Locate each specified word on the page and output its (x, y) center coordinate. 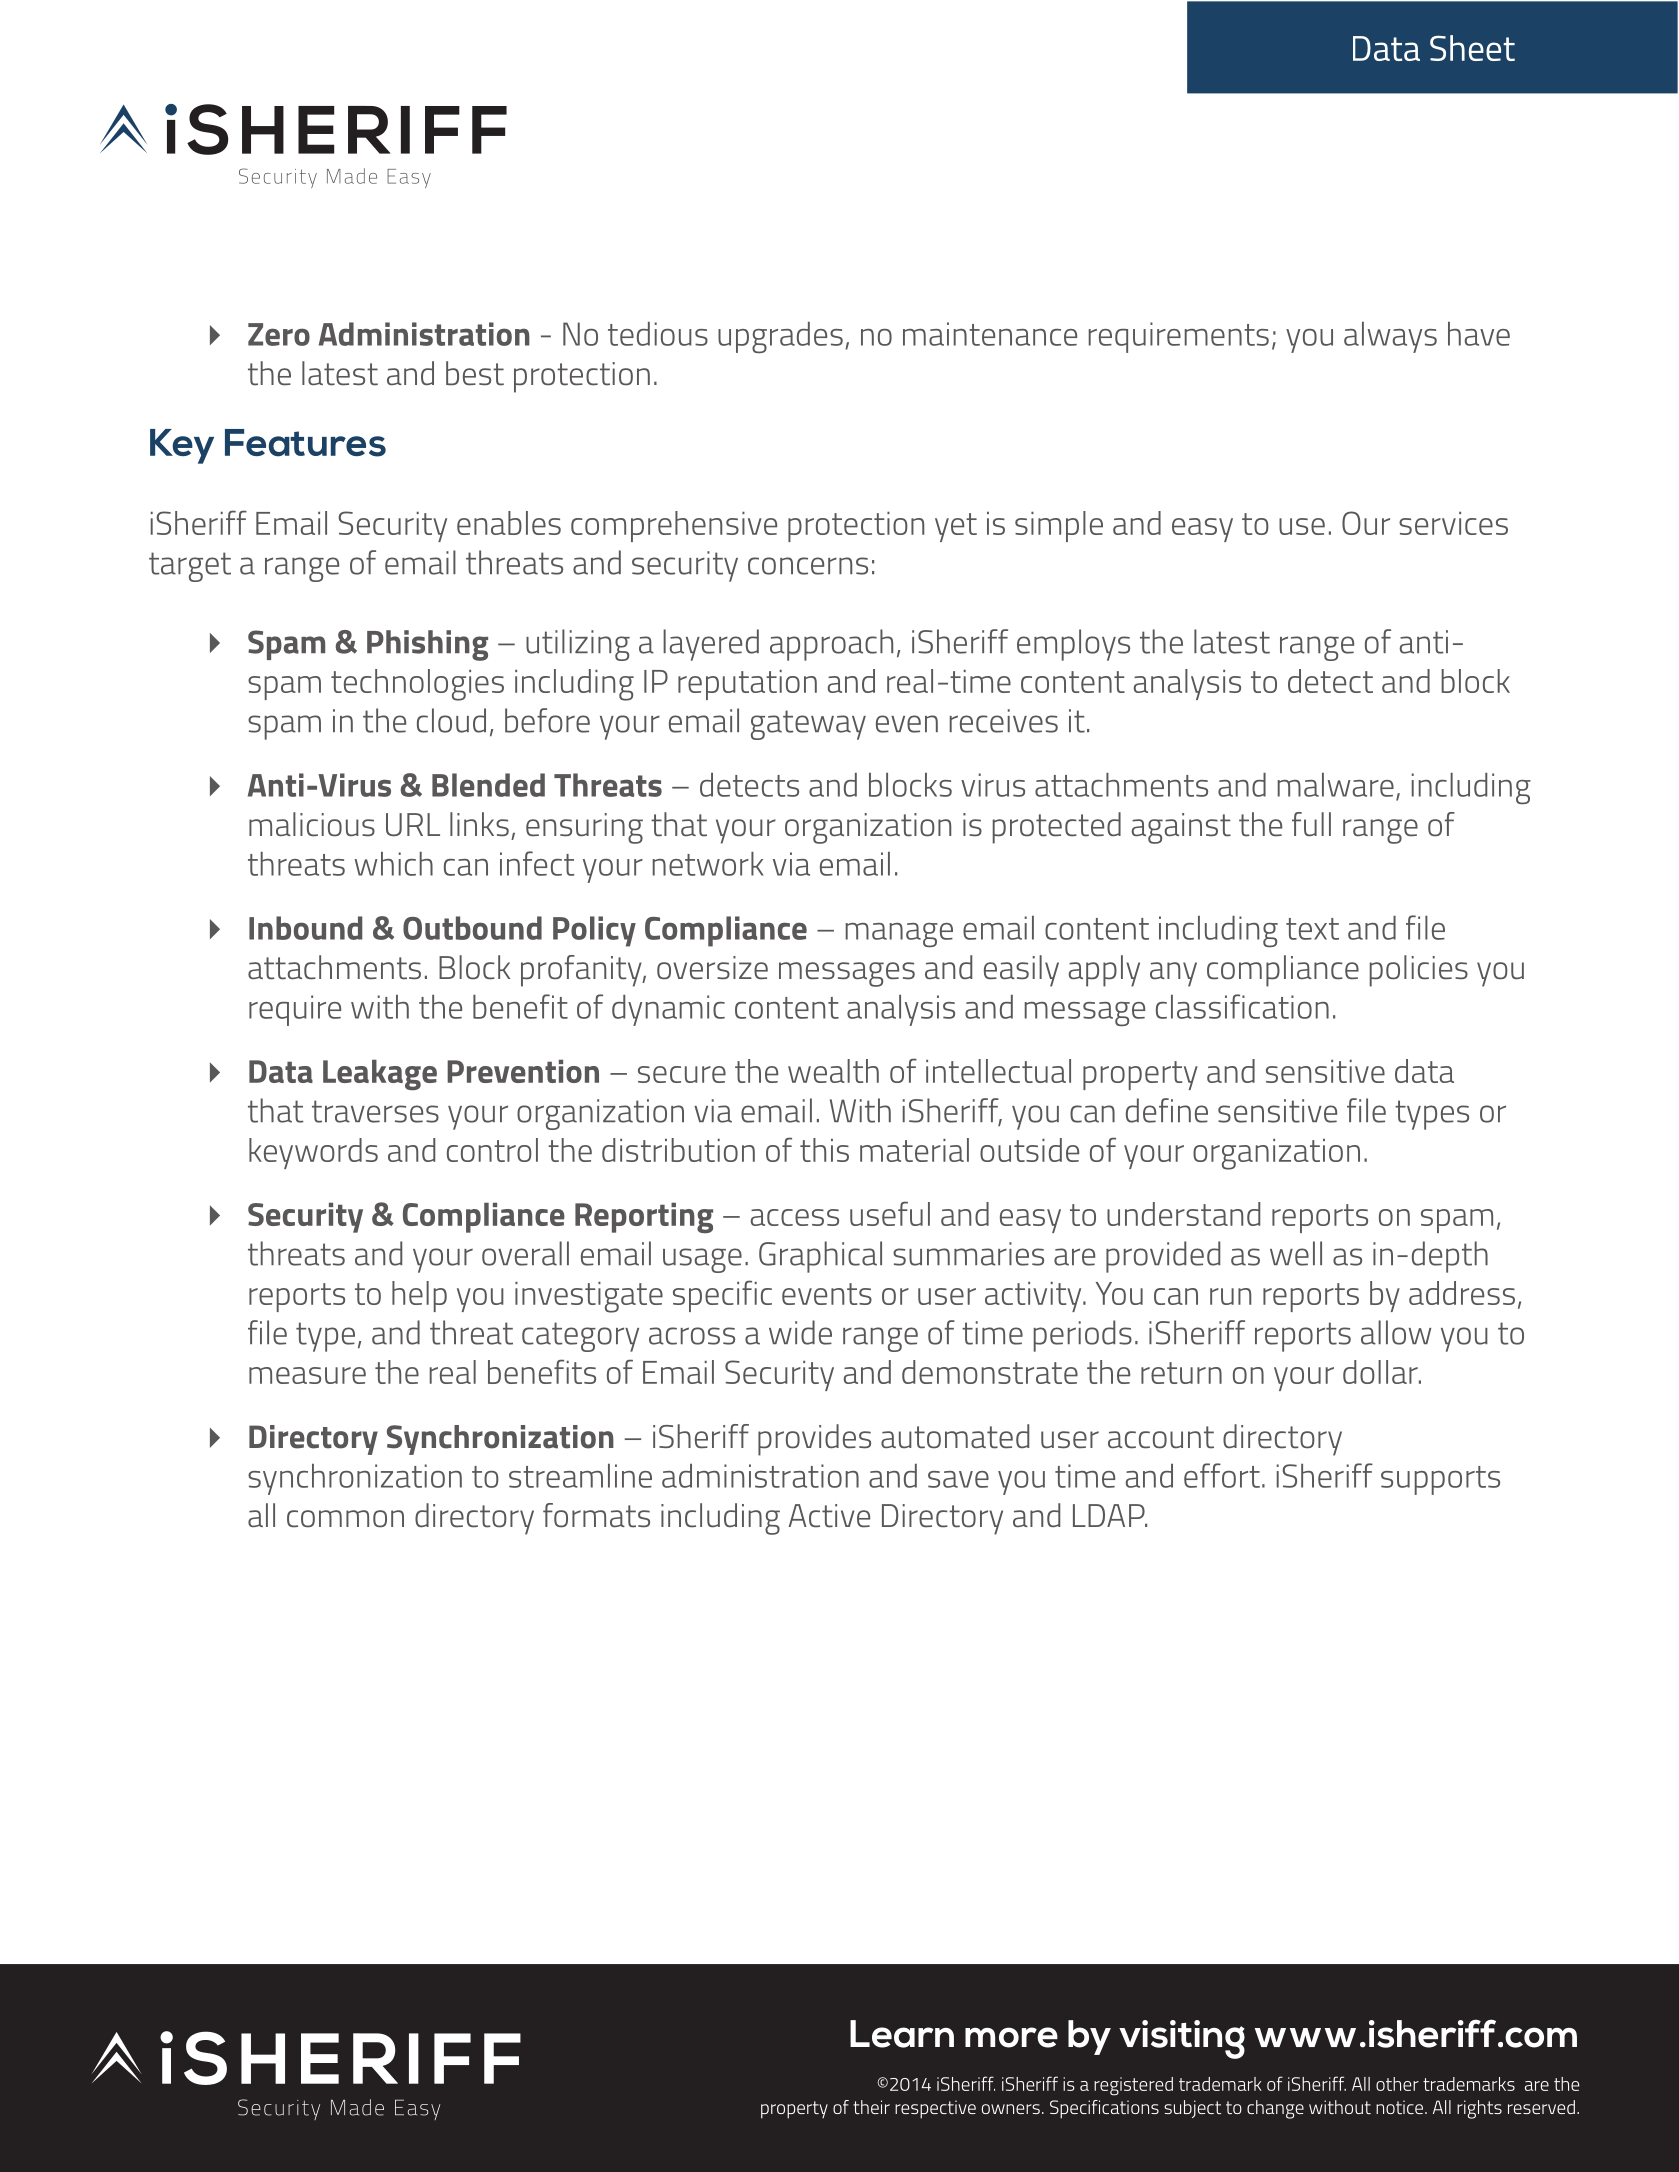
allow (1396, 1332)
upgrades (780, 337)
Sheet (1472, 48)
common (345, 1519)
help (419, 1296)
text (1312, 929)
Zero (279, 334)
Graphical (820, 1257)
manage (899, 935)
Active (829, 1516)
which (394, 864)
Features (305, 443)
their (871, 2107)
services (1453, 523)
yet (956, 527)
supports (1440, 1480)
